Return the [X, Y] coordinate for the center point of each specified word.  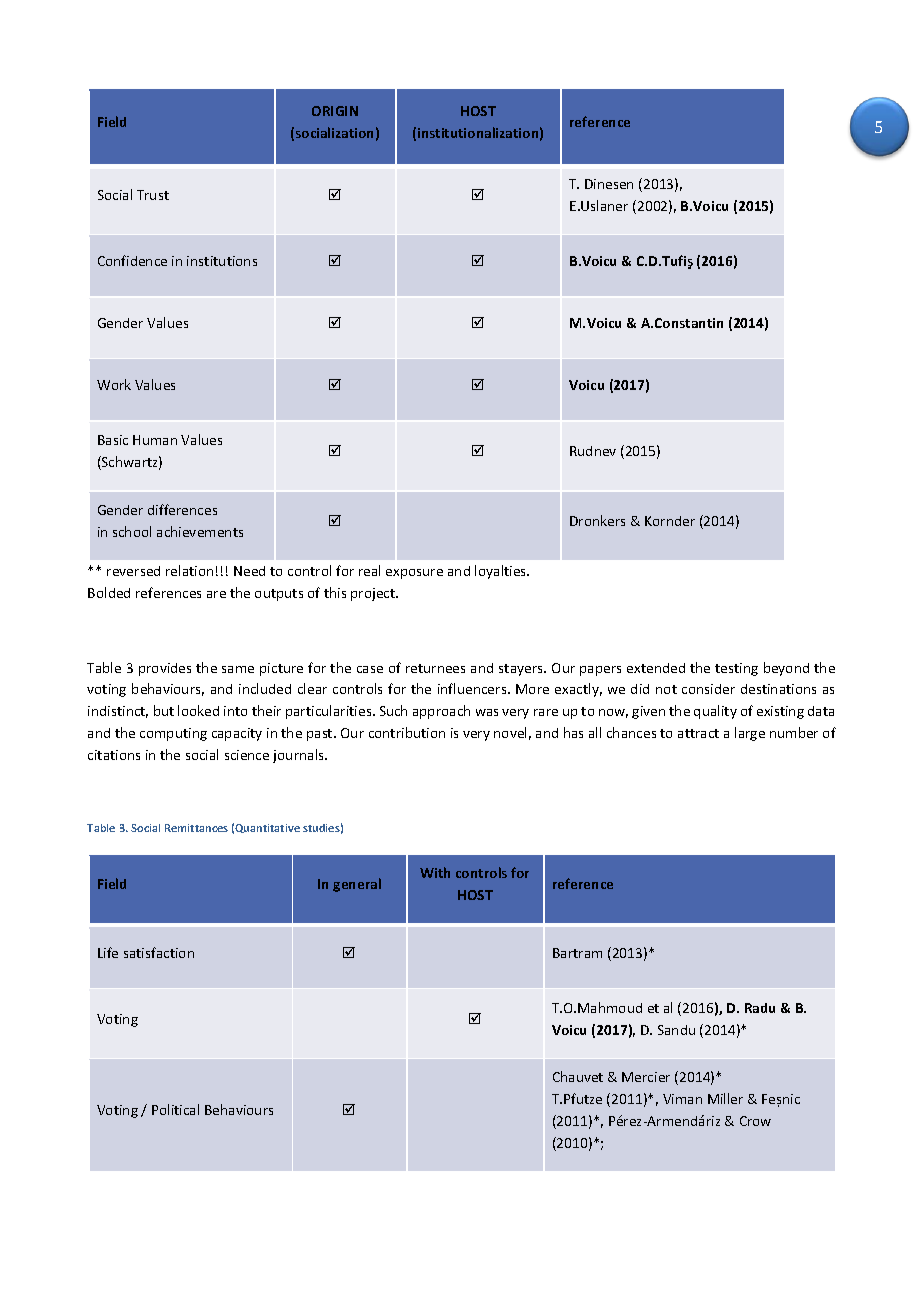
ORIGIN [335, 111]
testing [736, 669]
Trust [153, 195]
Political [175, 1109]
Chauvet [578, 1076]
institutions [222, 261]
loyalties [502, 572]
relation [189, 570]
